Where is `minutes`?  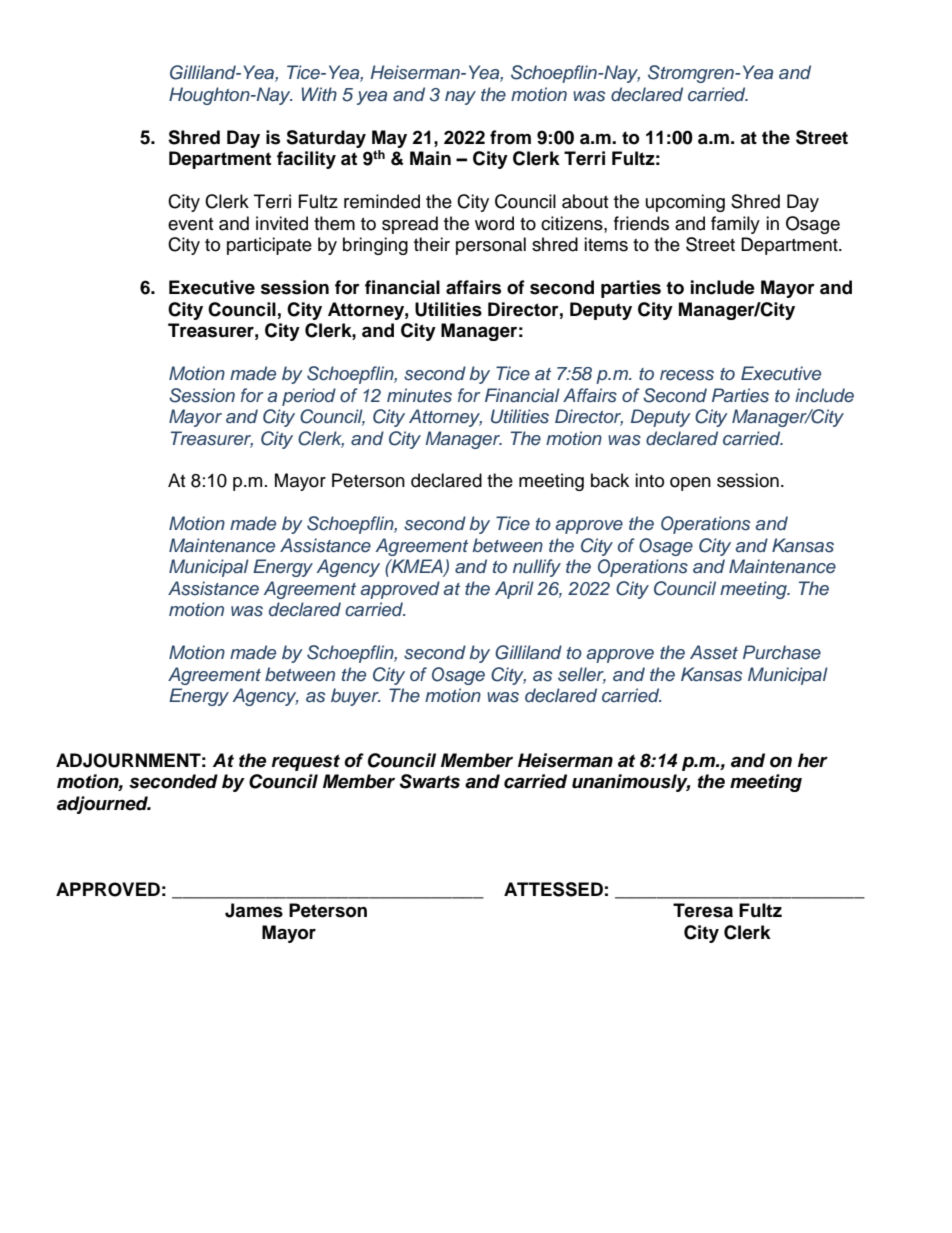 minutes is located at coordinates (419, 395).
